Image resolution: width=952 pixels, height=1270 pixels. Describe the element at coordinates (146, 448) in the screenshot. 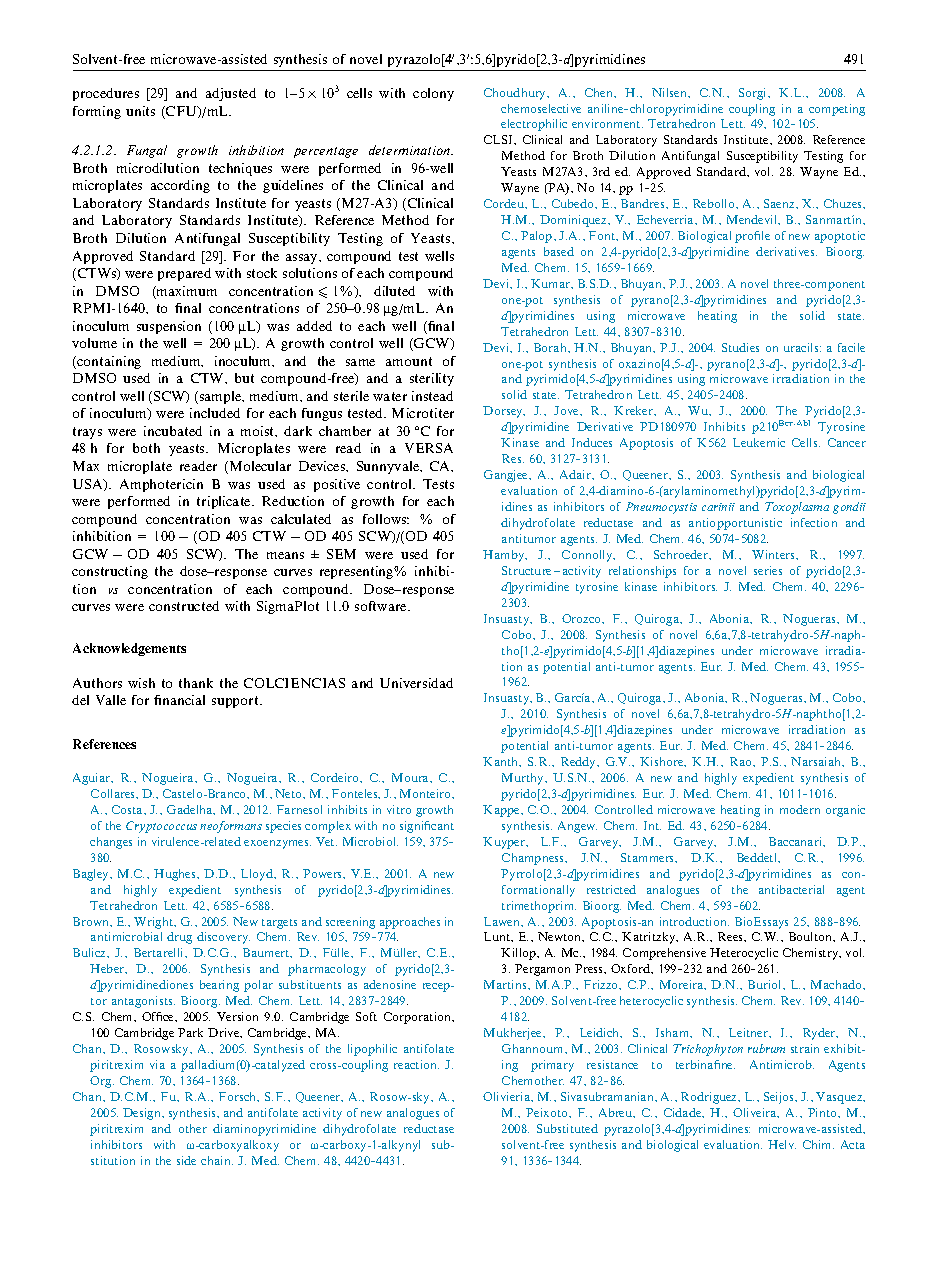

I see `both` at that location.
